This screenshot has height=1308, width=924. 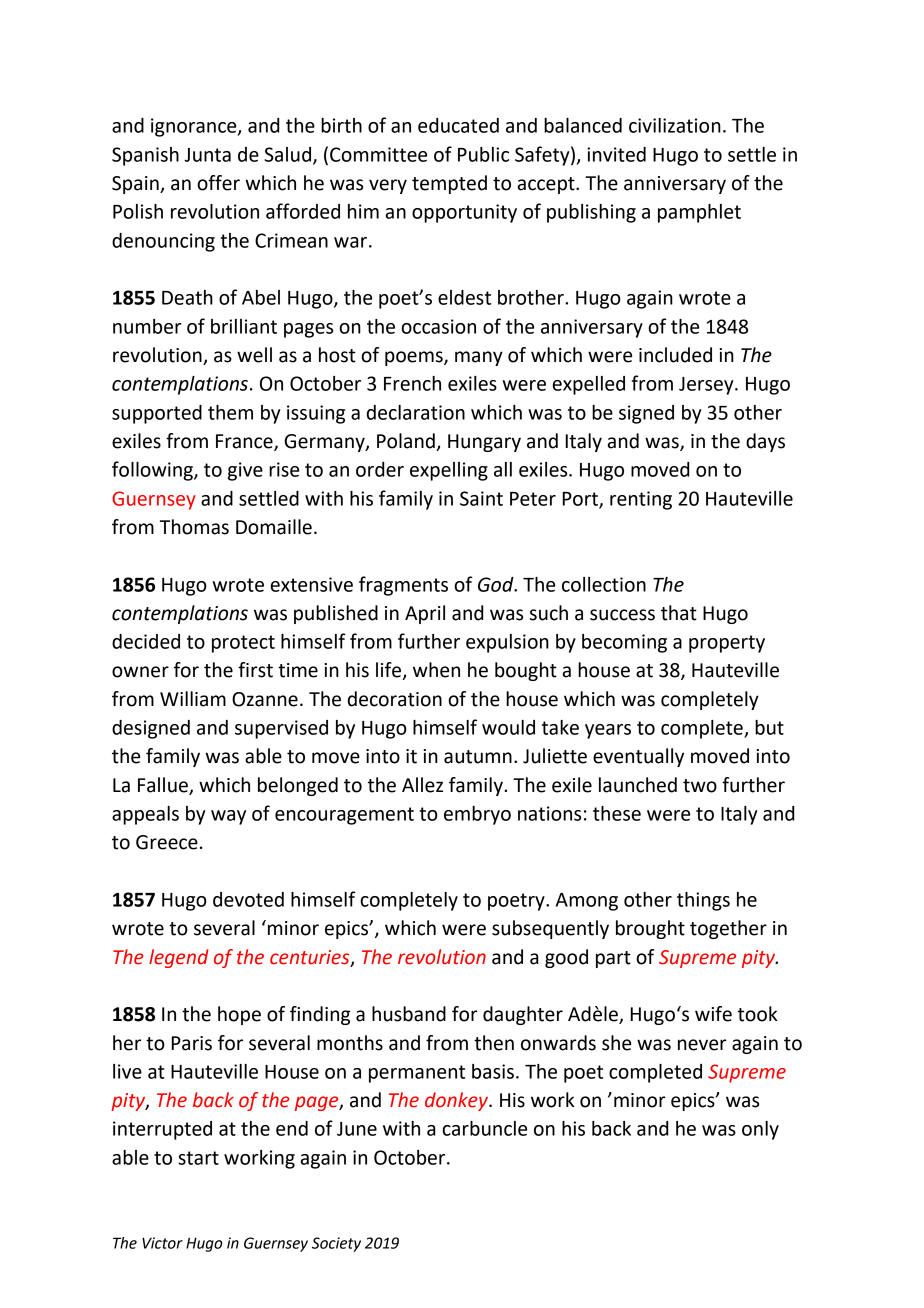 I want to click on tempted, so click(x=449, y=184).
